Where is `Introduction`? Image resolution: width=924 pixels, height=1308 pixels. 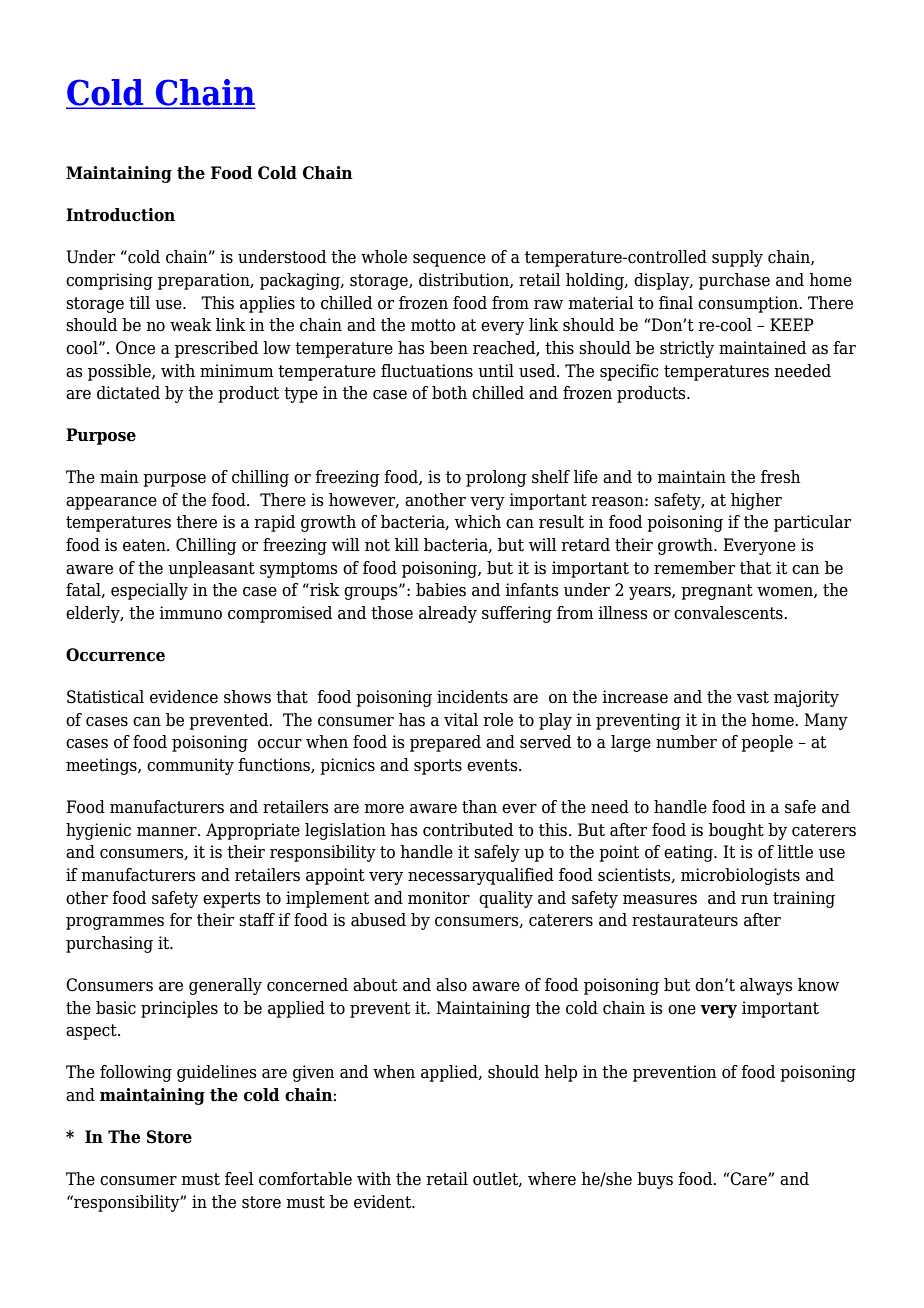 Introduction is located at coordinates (120, 215).
